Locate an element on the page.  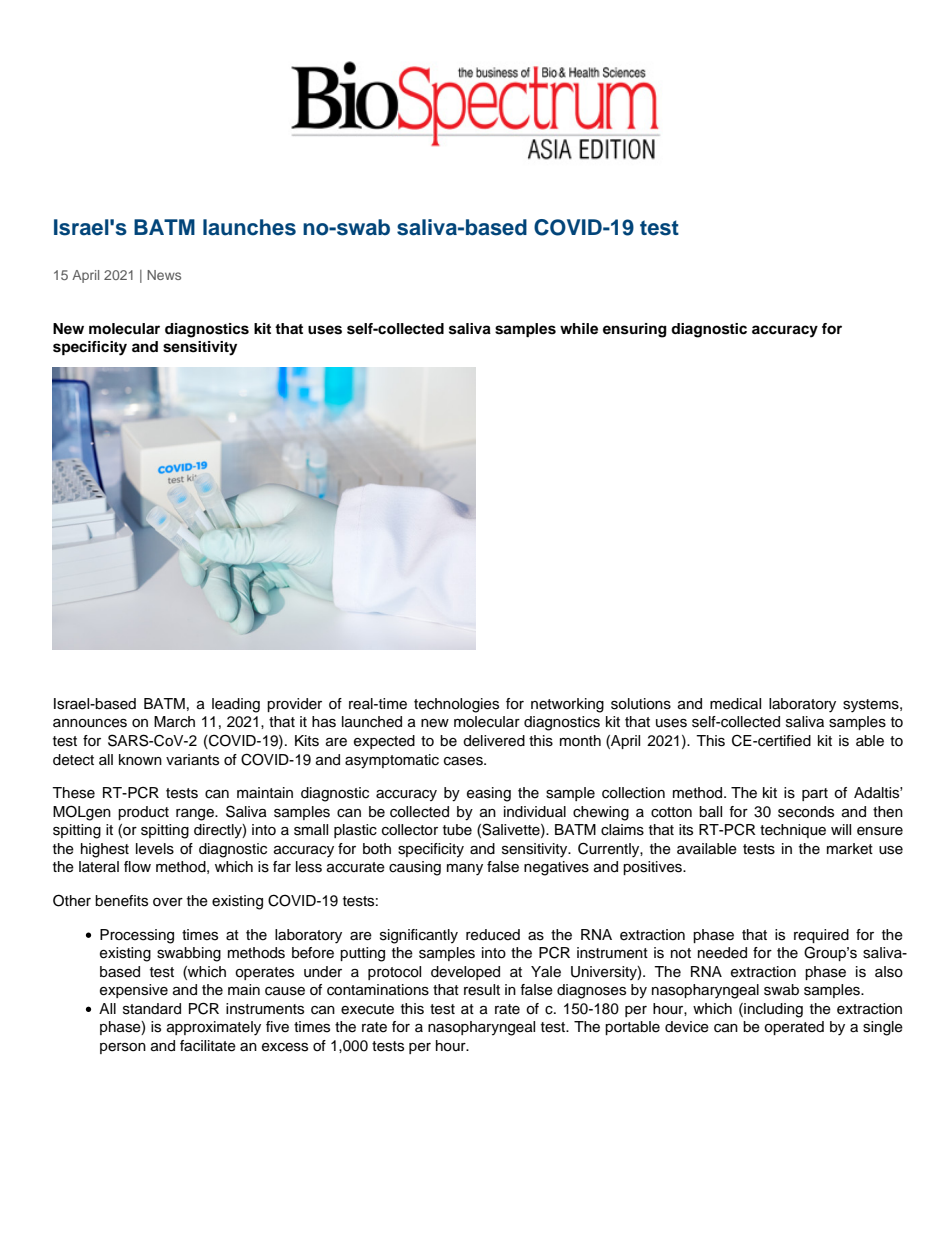
technique is located at coordinates (793, 831).
